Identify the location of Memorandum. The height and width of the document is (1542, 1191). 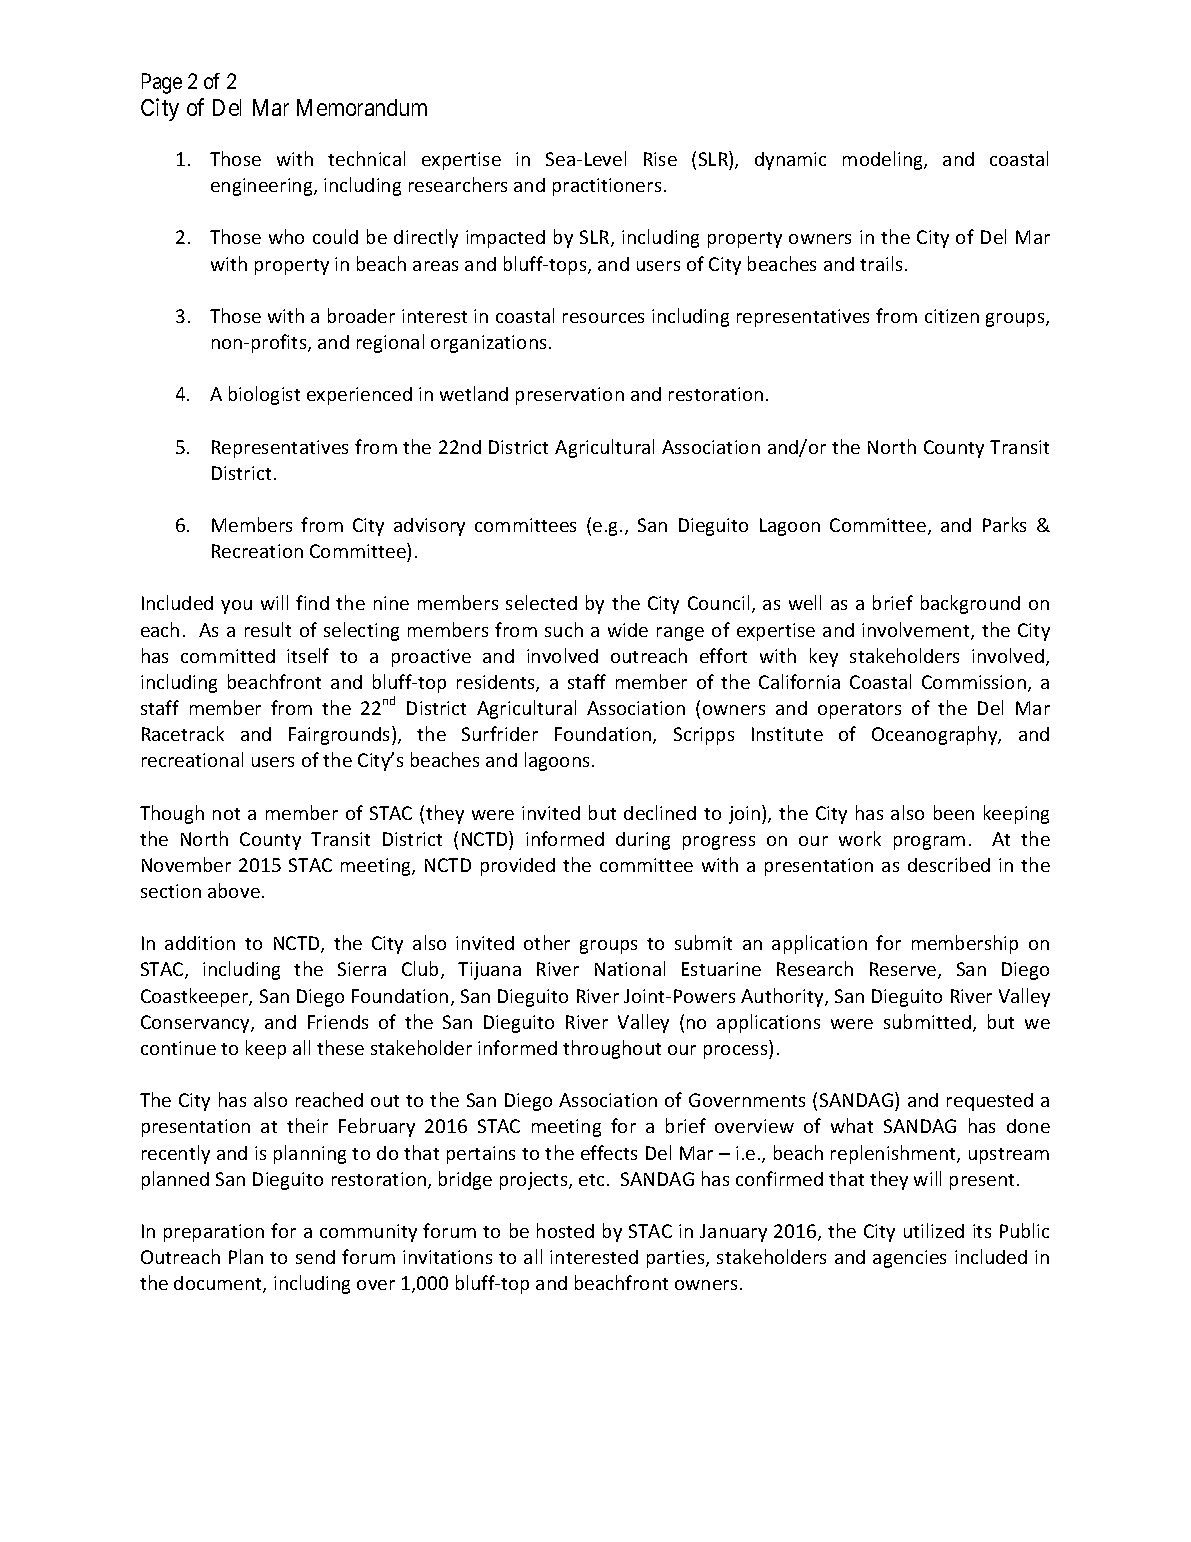
(362, 107).
